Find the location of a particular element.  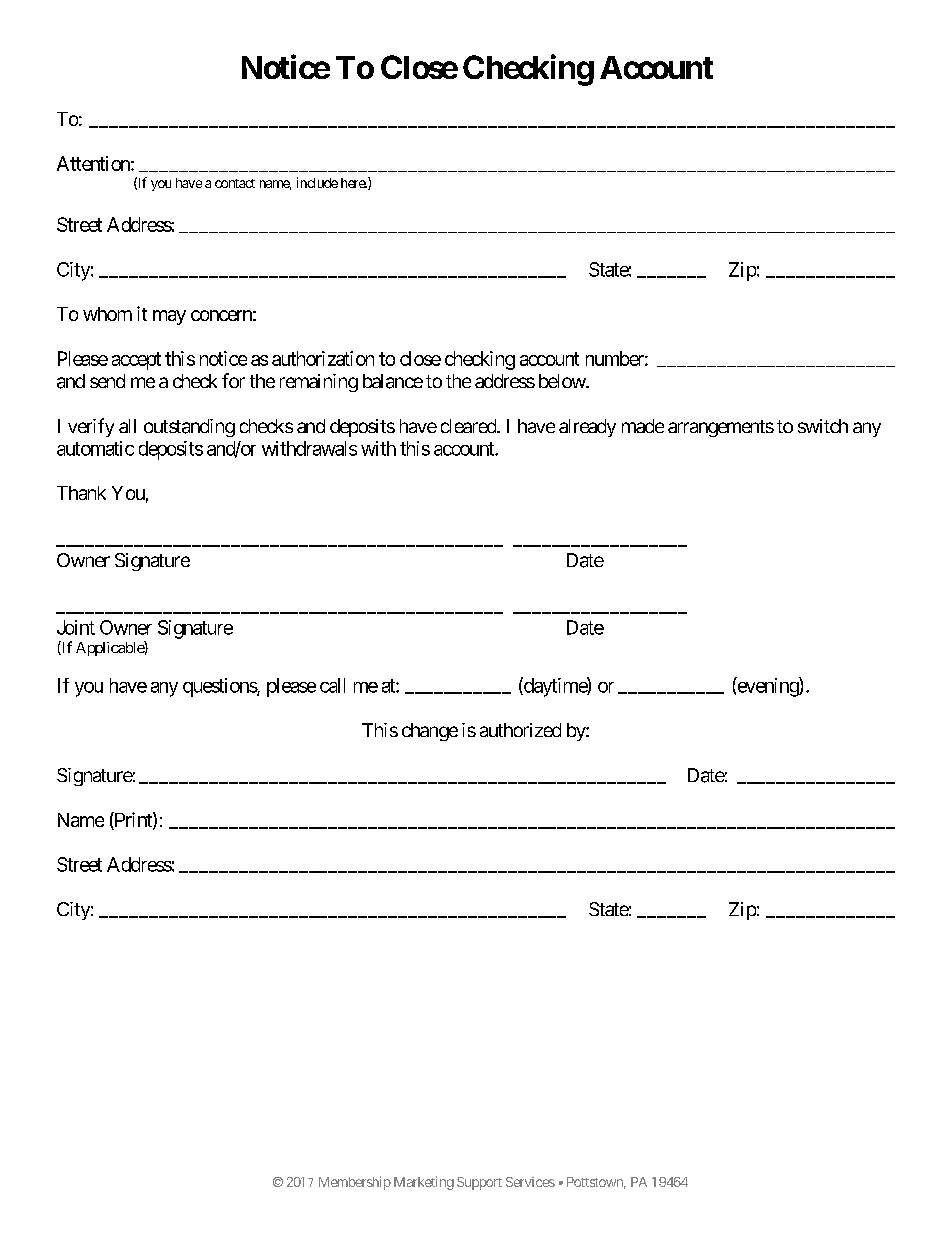

include is located at coordinates (317, 182).
